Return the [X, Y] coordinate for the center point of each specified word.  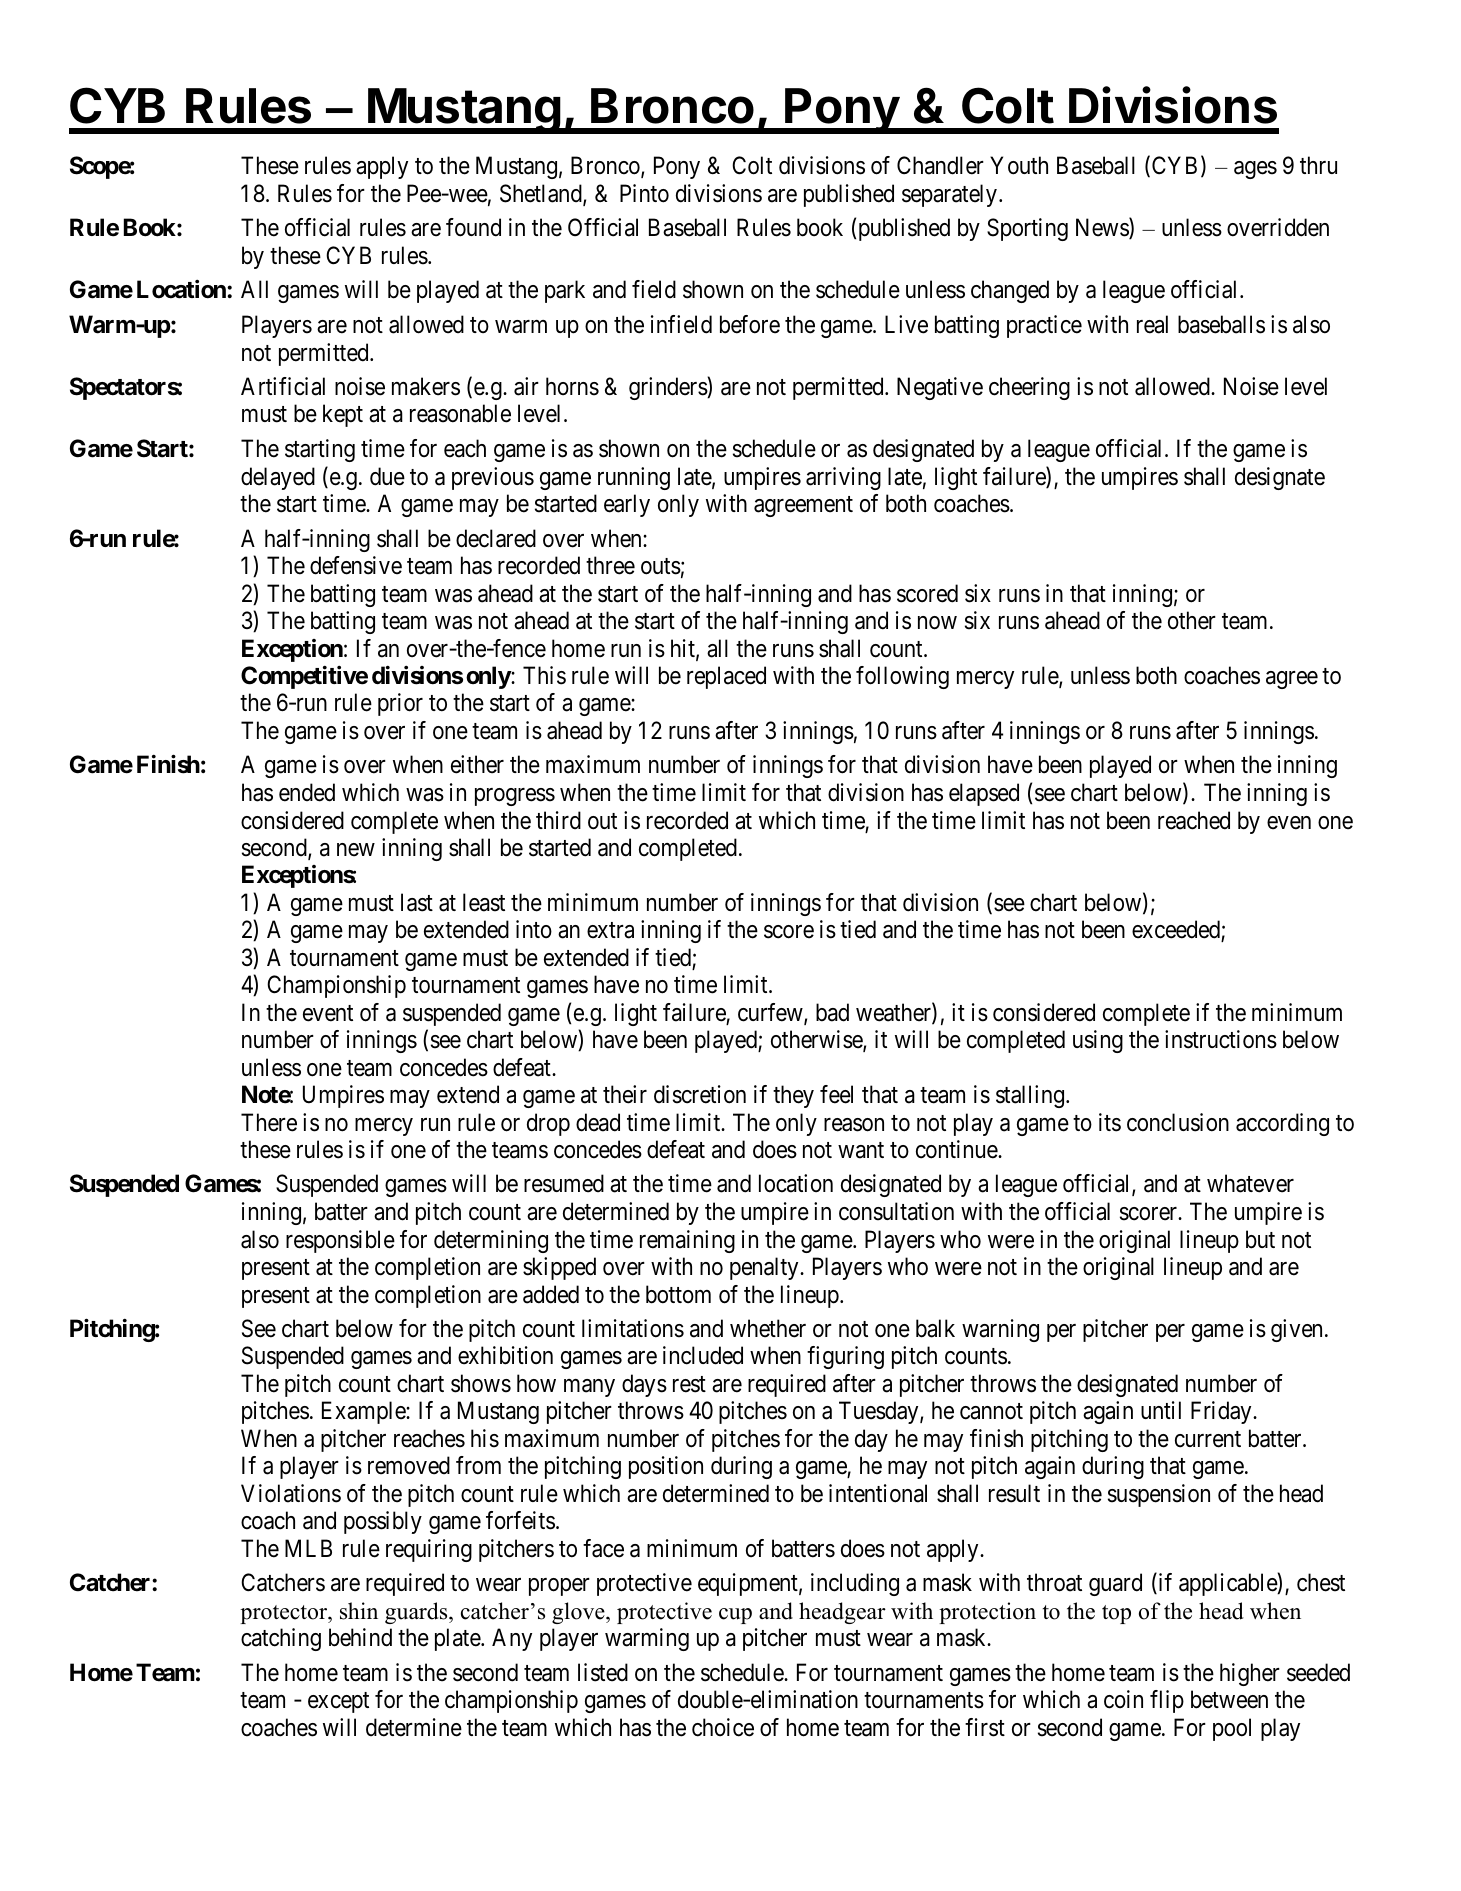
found [473, 227]
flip [1167, 1701]
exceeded [1177, 930]
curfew [771, 1013]
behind [360, 1637]
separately [949, 195]
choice [723, 1727]
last [417, 902]
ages [1255, 170]
